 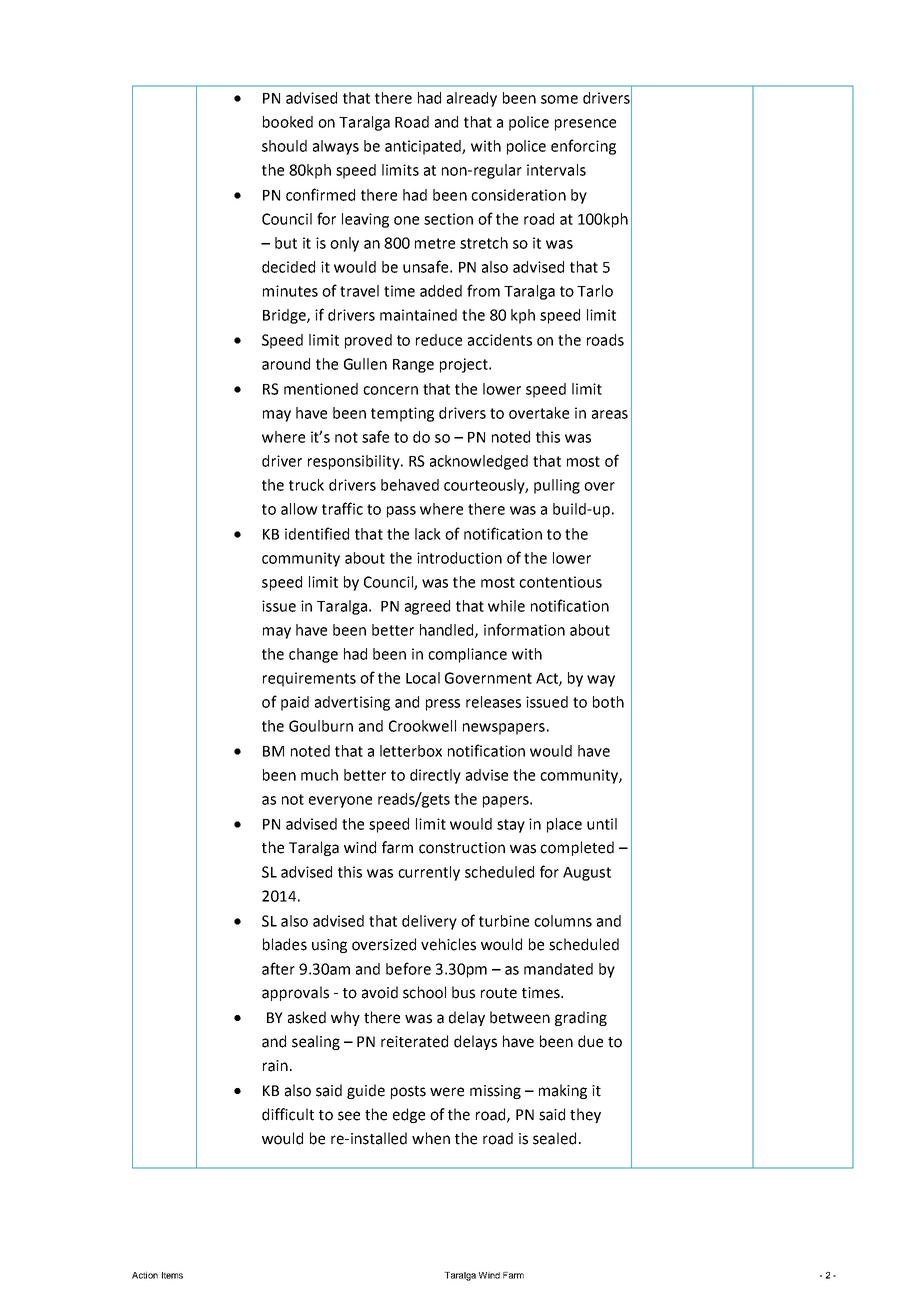 What do you see at coordinates (299, 509) in the image?
I see `allow` at bounding box center [299, 509].
